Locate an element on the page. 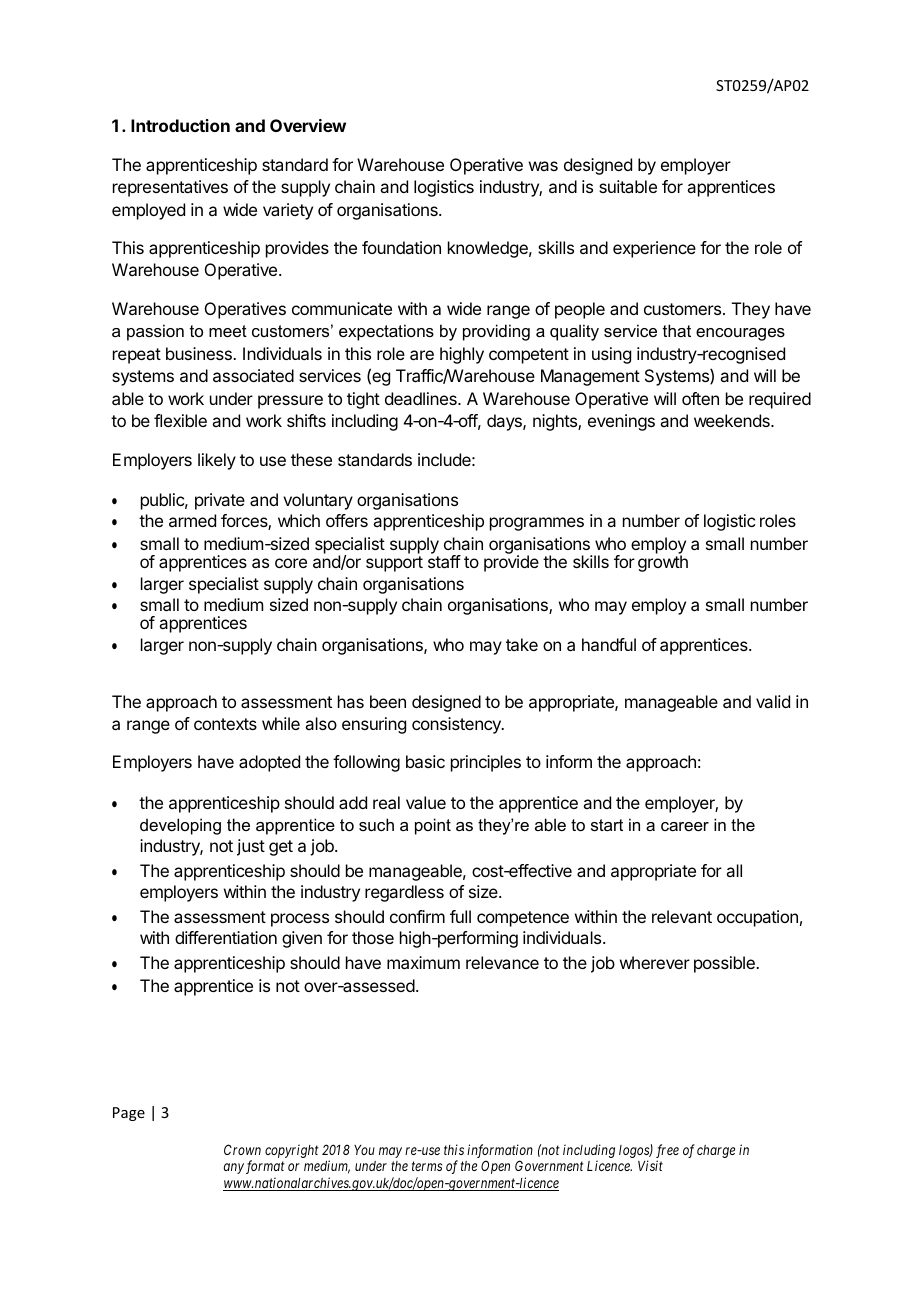 This document has height=1307, width=924. weekends is located at coordinates (733, 420).
